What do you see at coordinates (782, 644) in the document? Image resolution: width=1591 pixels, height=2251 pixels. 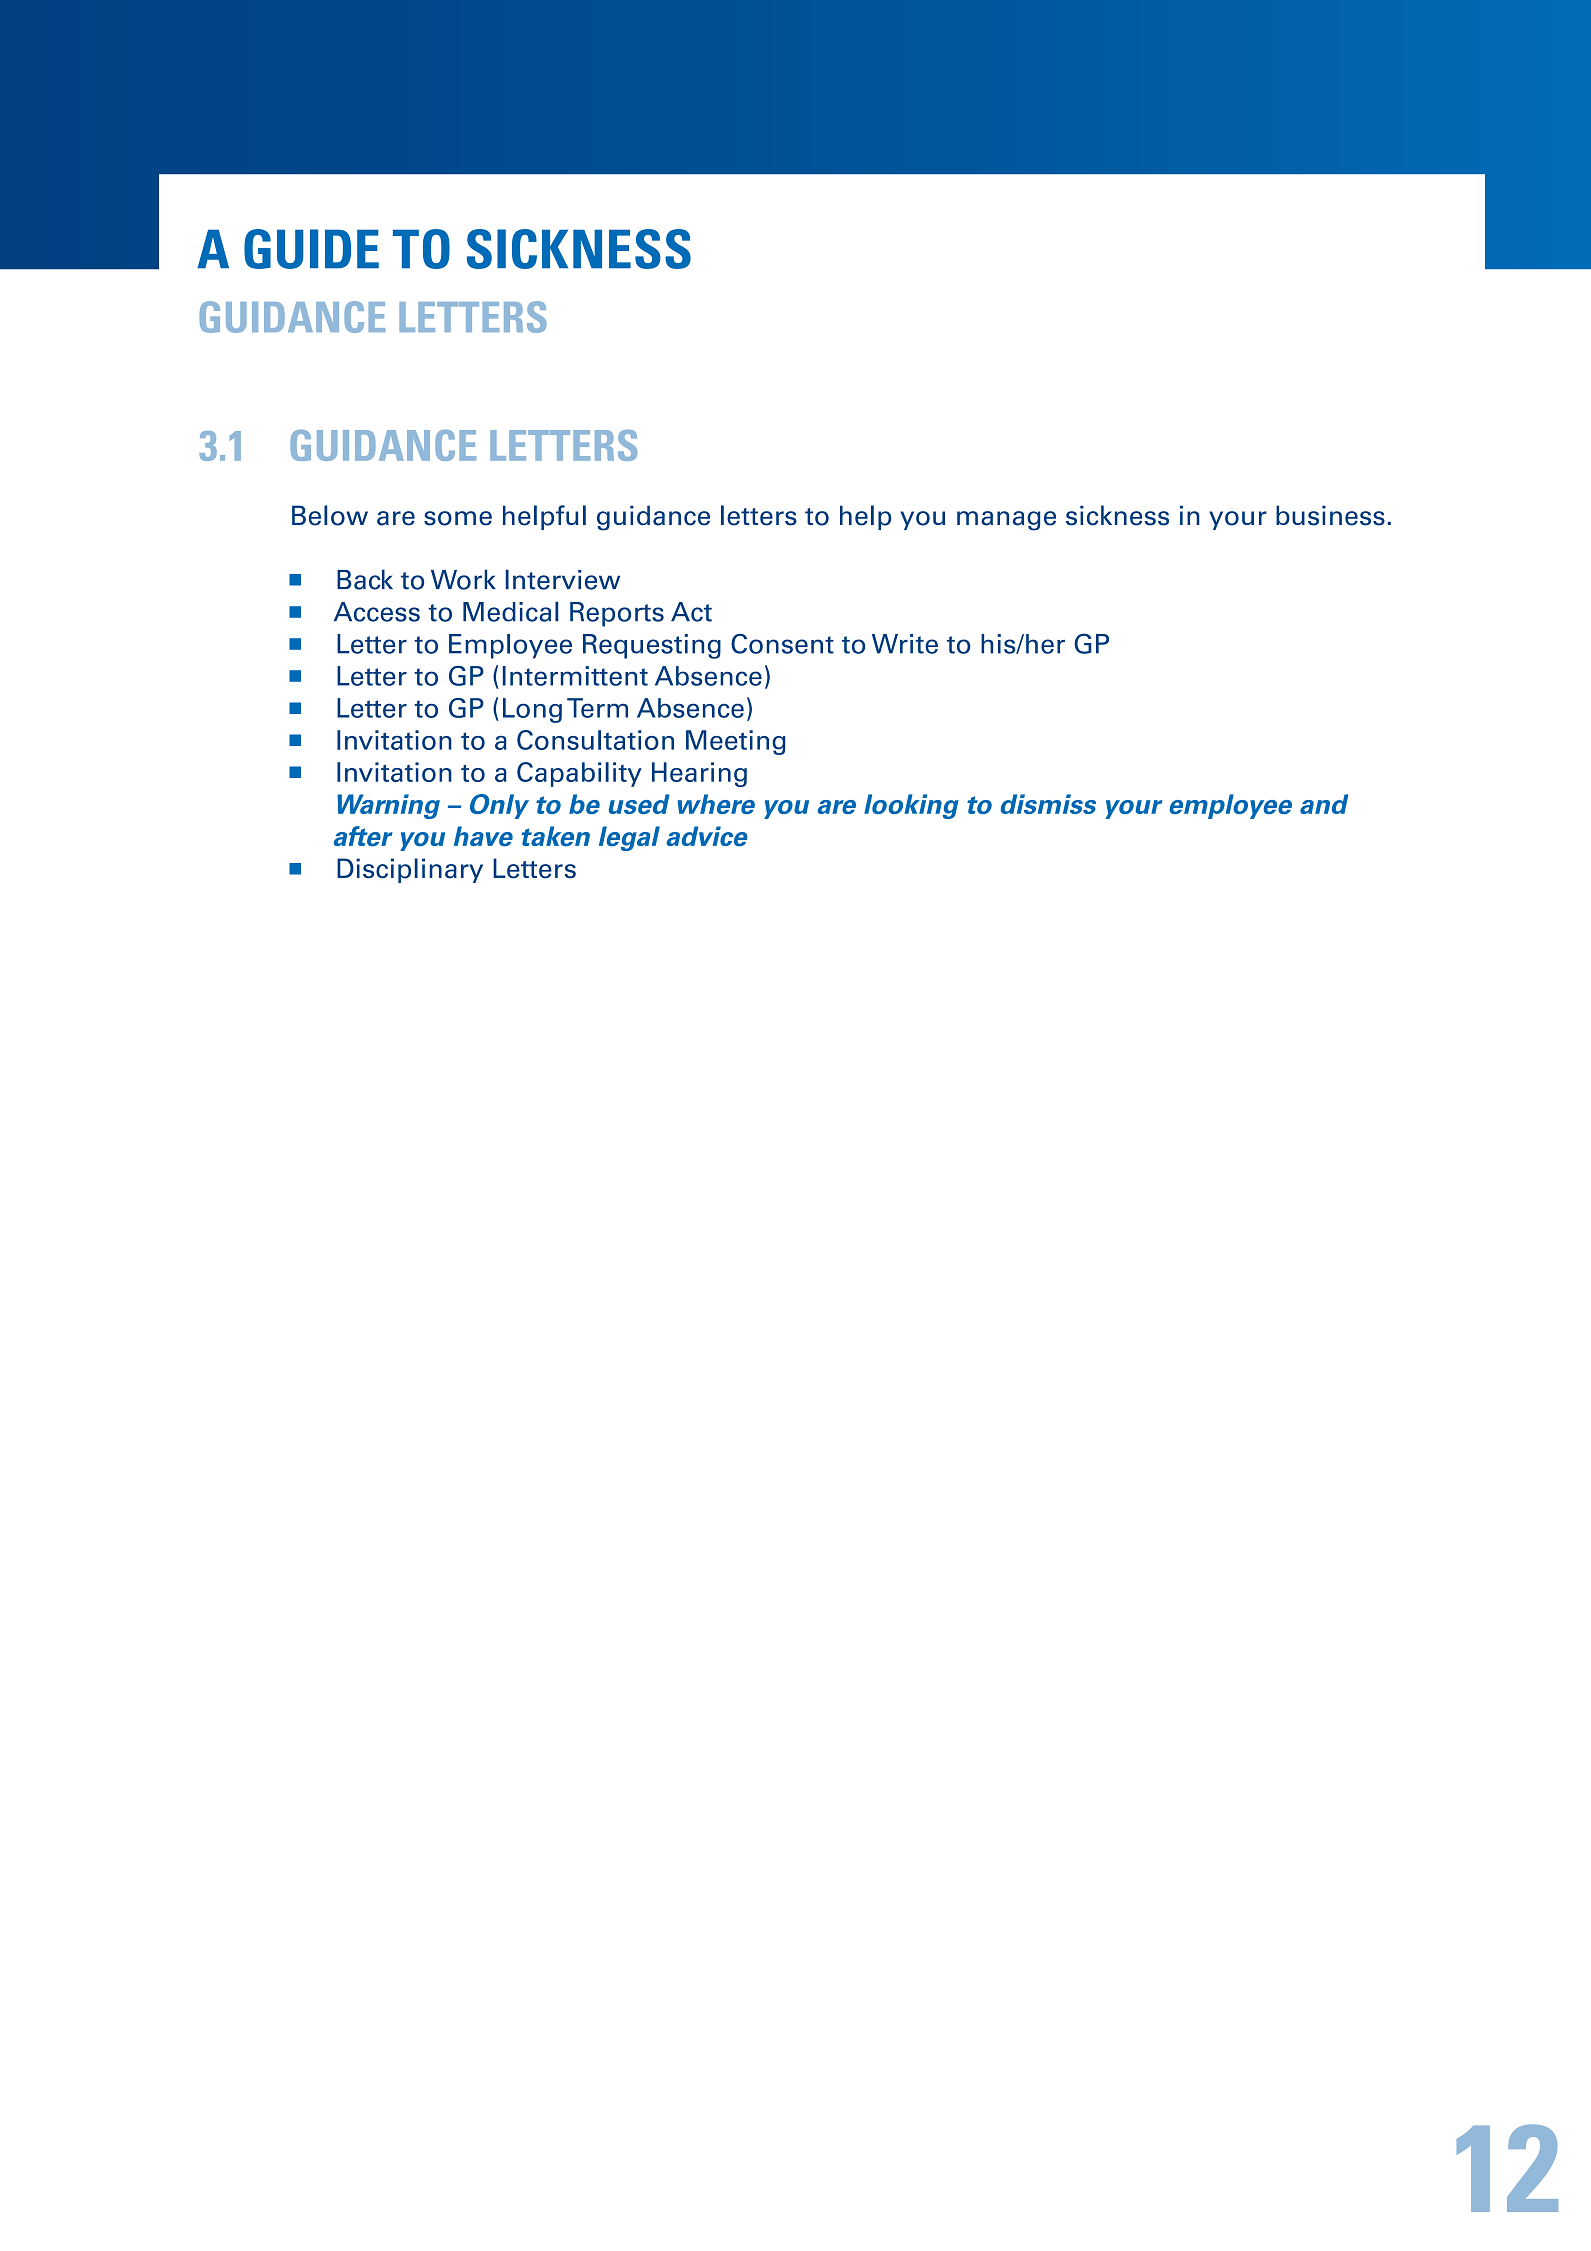 I see `Consent` at bounding box center [782, 644].
